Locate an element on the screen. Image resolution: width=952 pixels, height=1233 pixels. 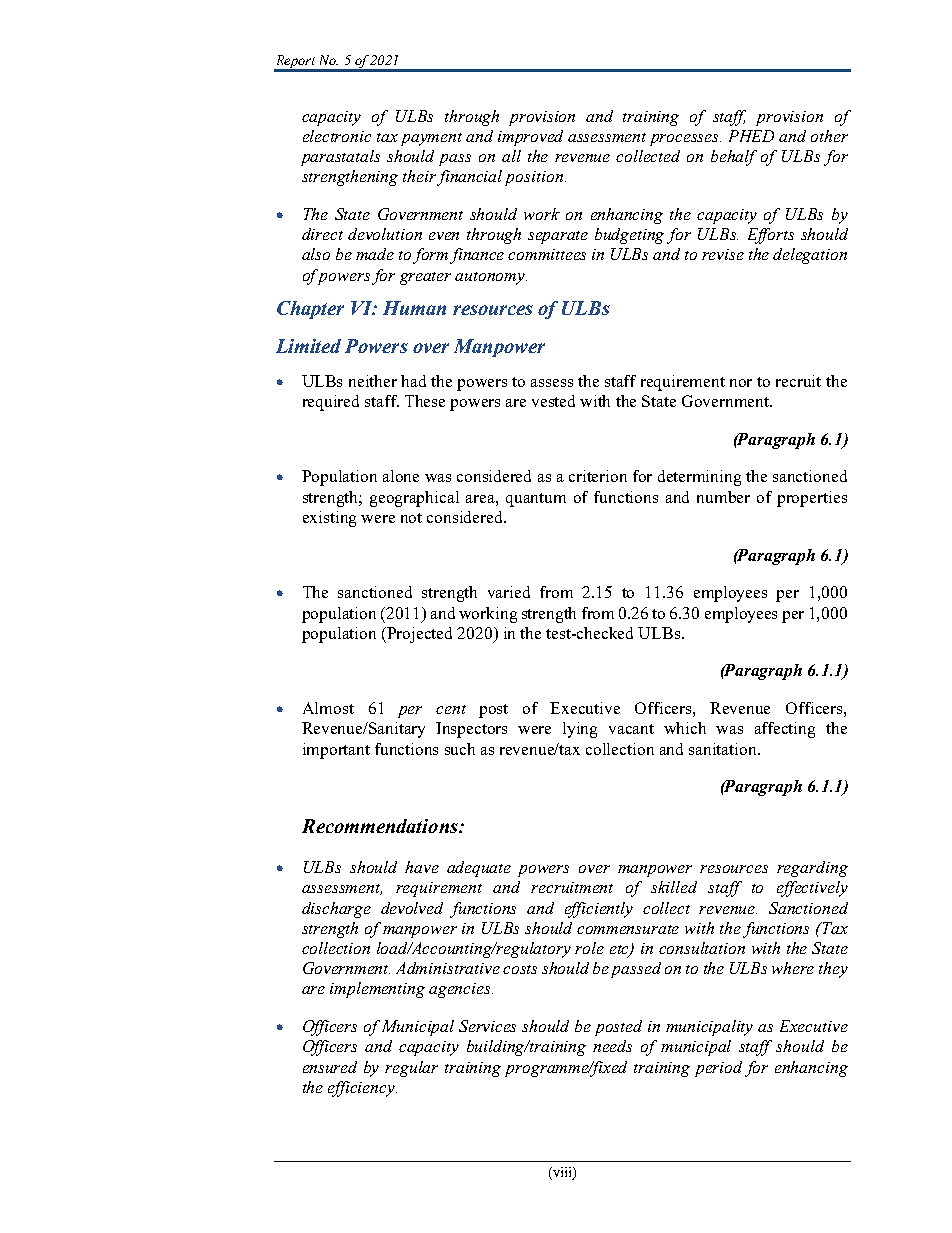
existing is located at coordinates (329, 519).
